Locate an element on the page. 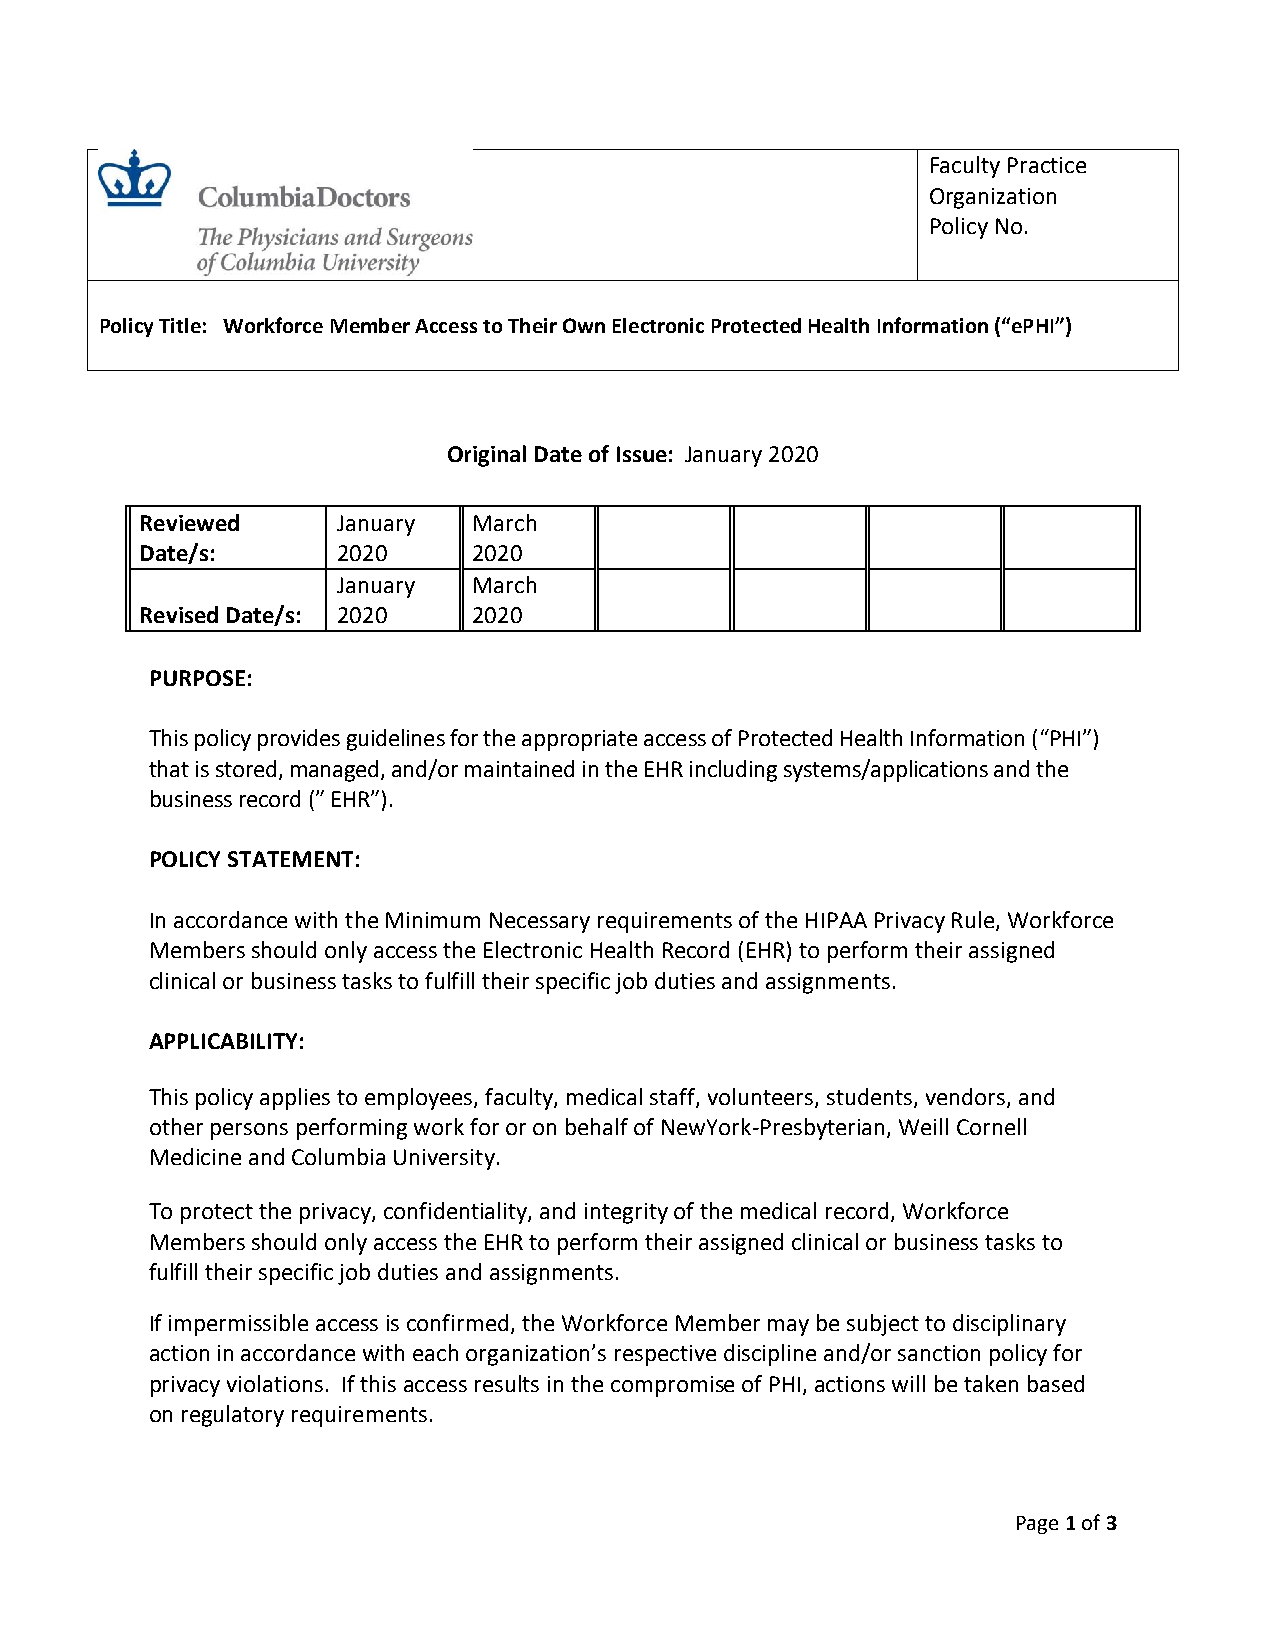 The width and height of the page is (1266, 1638). integrity is located at coordinates (626, 1213).
